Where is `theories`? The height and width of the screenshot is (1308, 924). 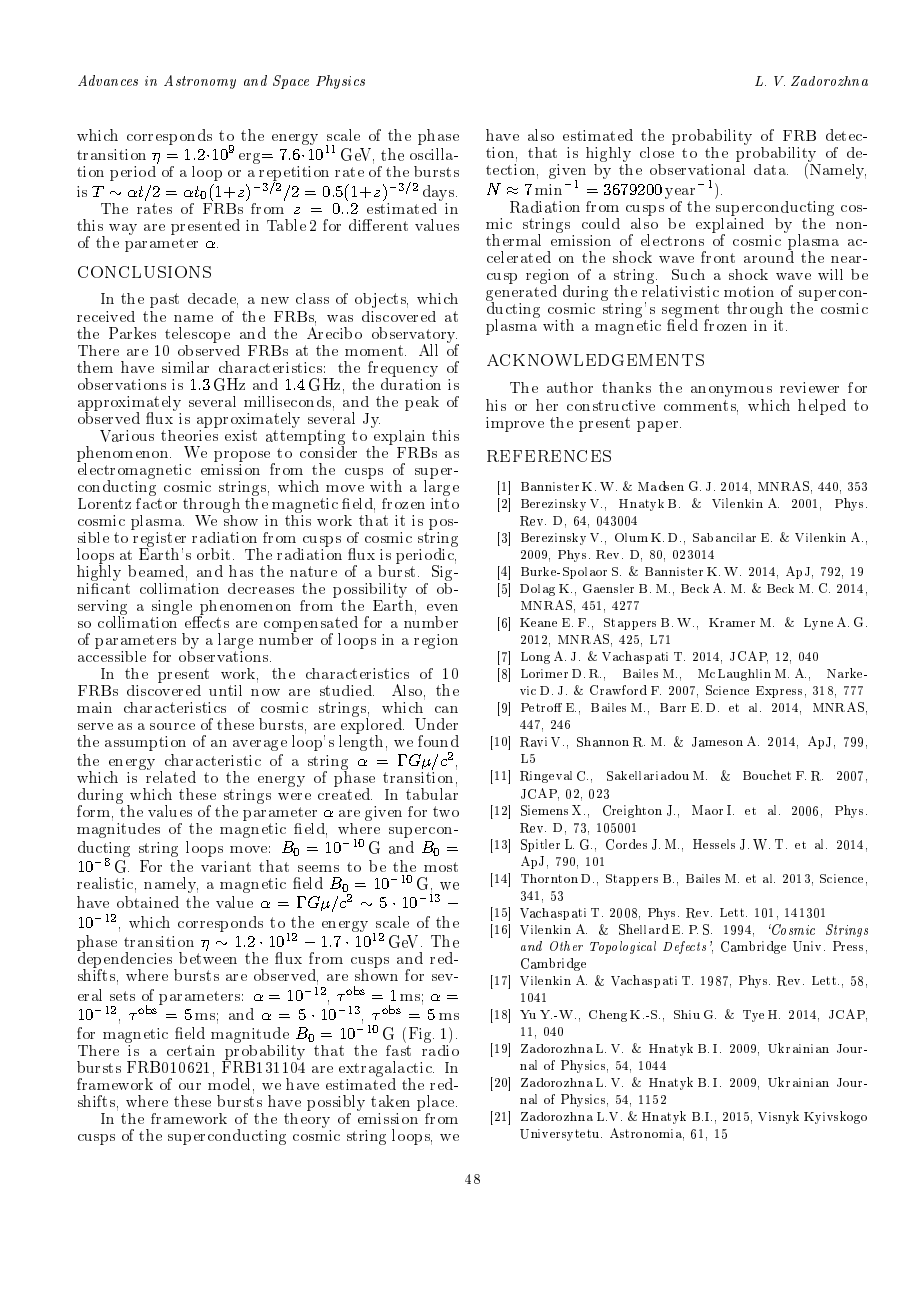 theories is located at coordinates (189, 434).
